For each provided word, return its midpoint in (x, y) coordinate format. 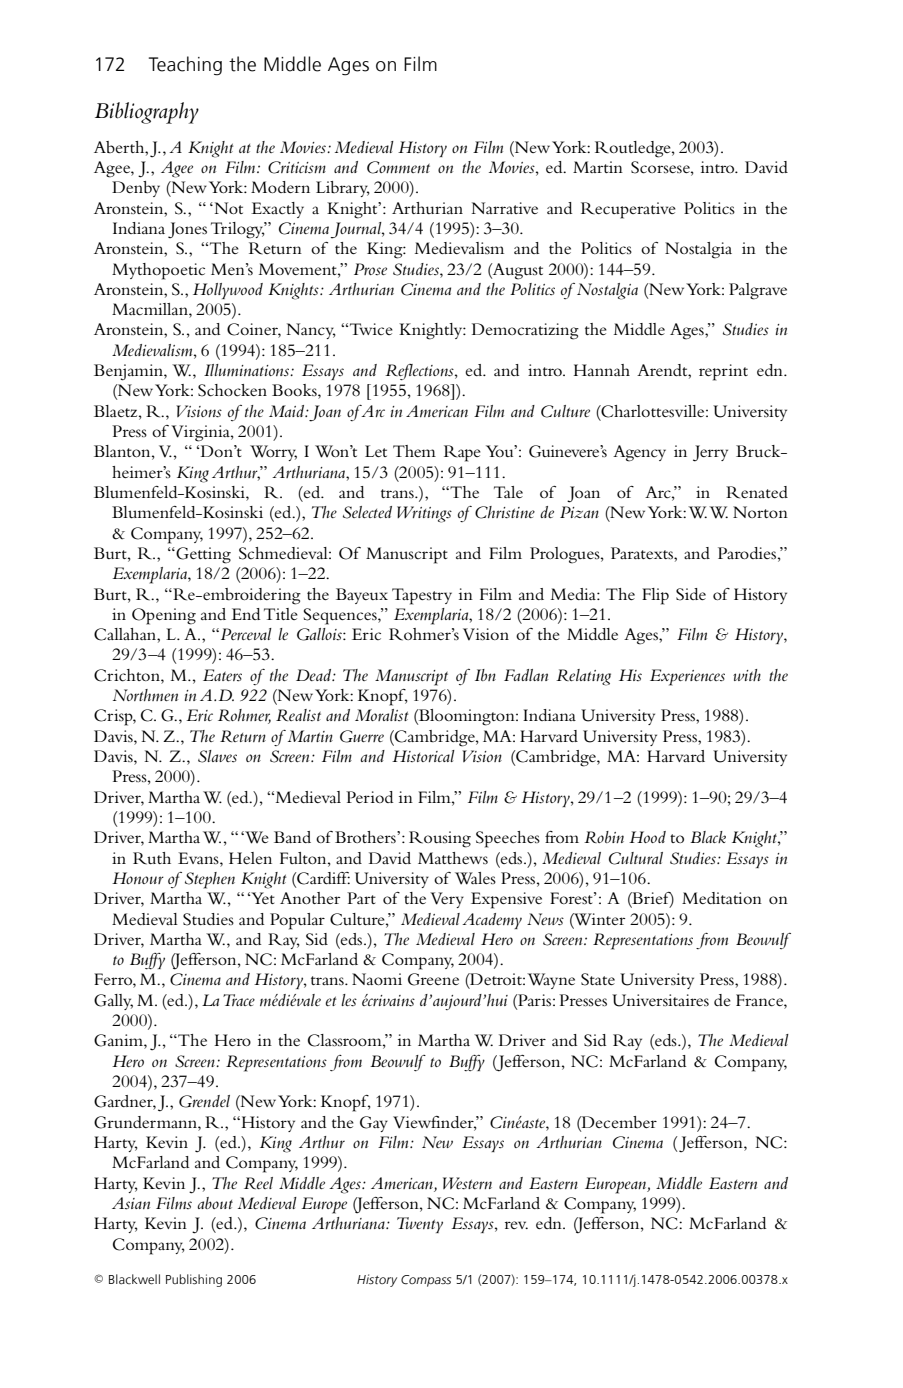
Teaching (185, 66)
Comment (398, 167)
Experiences (687, 677)
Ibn (485, 675)
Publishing (194, 1280)
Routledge (634, 149)
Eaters (222, 675)
